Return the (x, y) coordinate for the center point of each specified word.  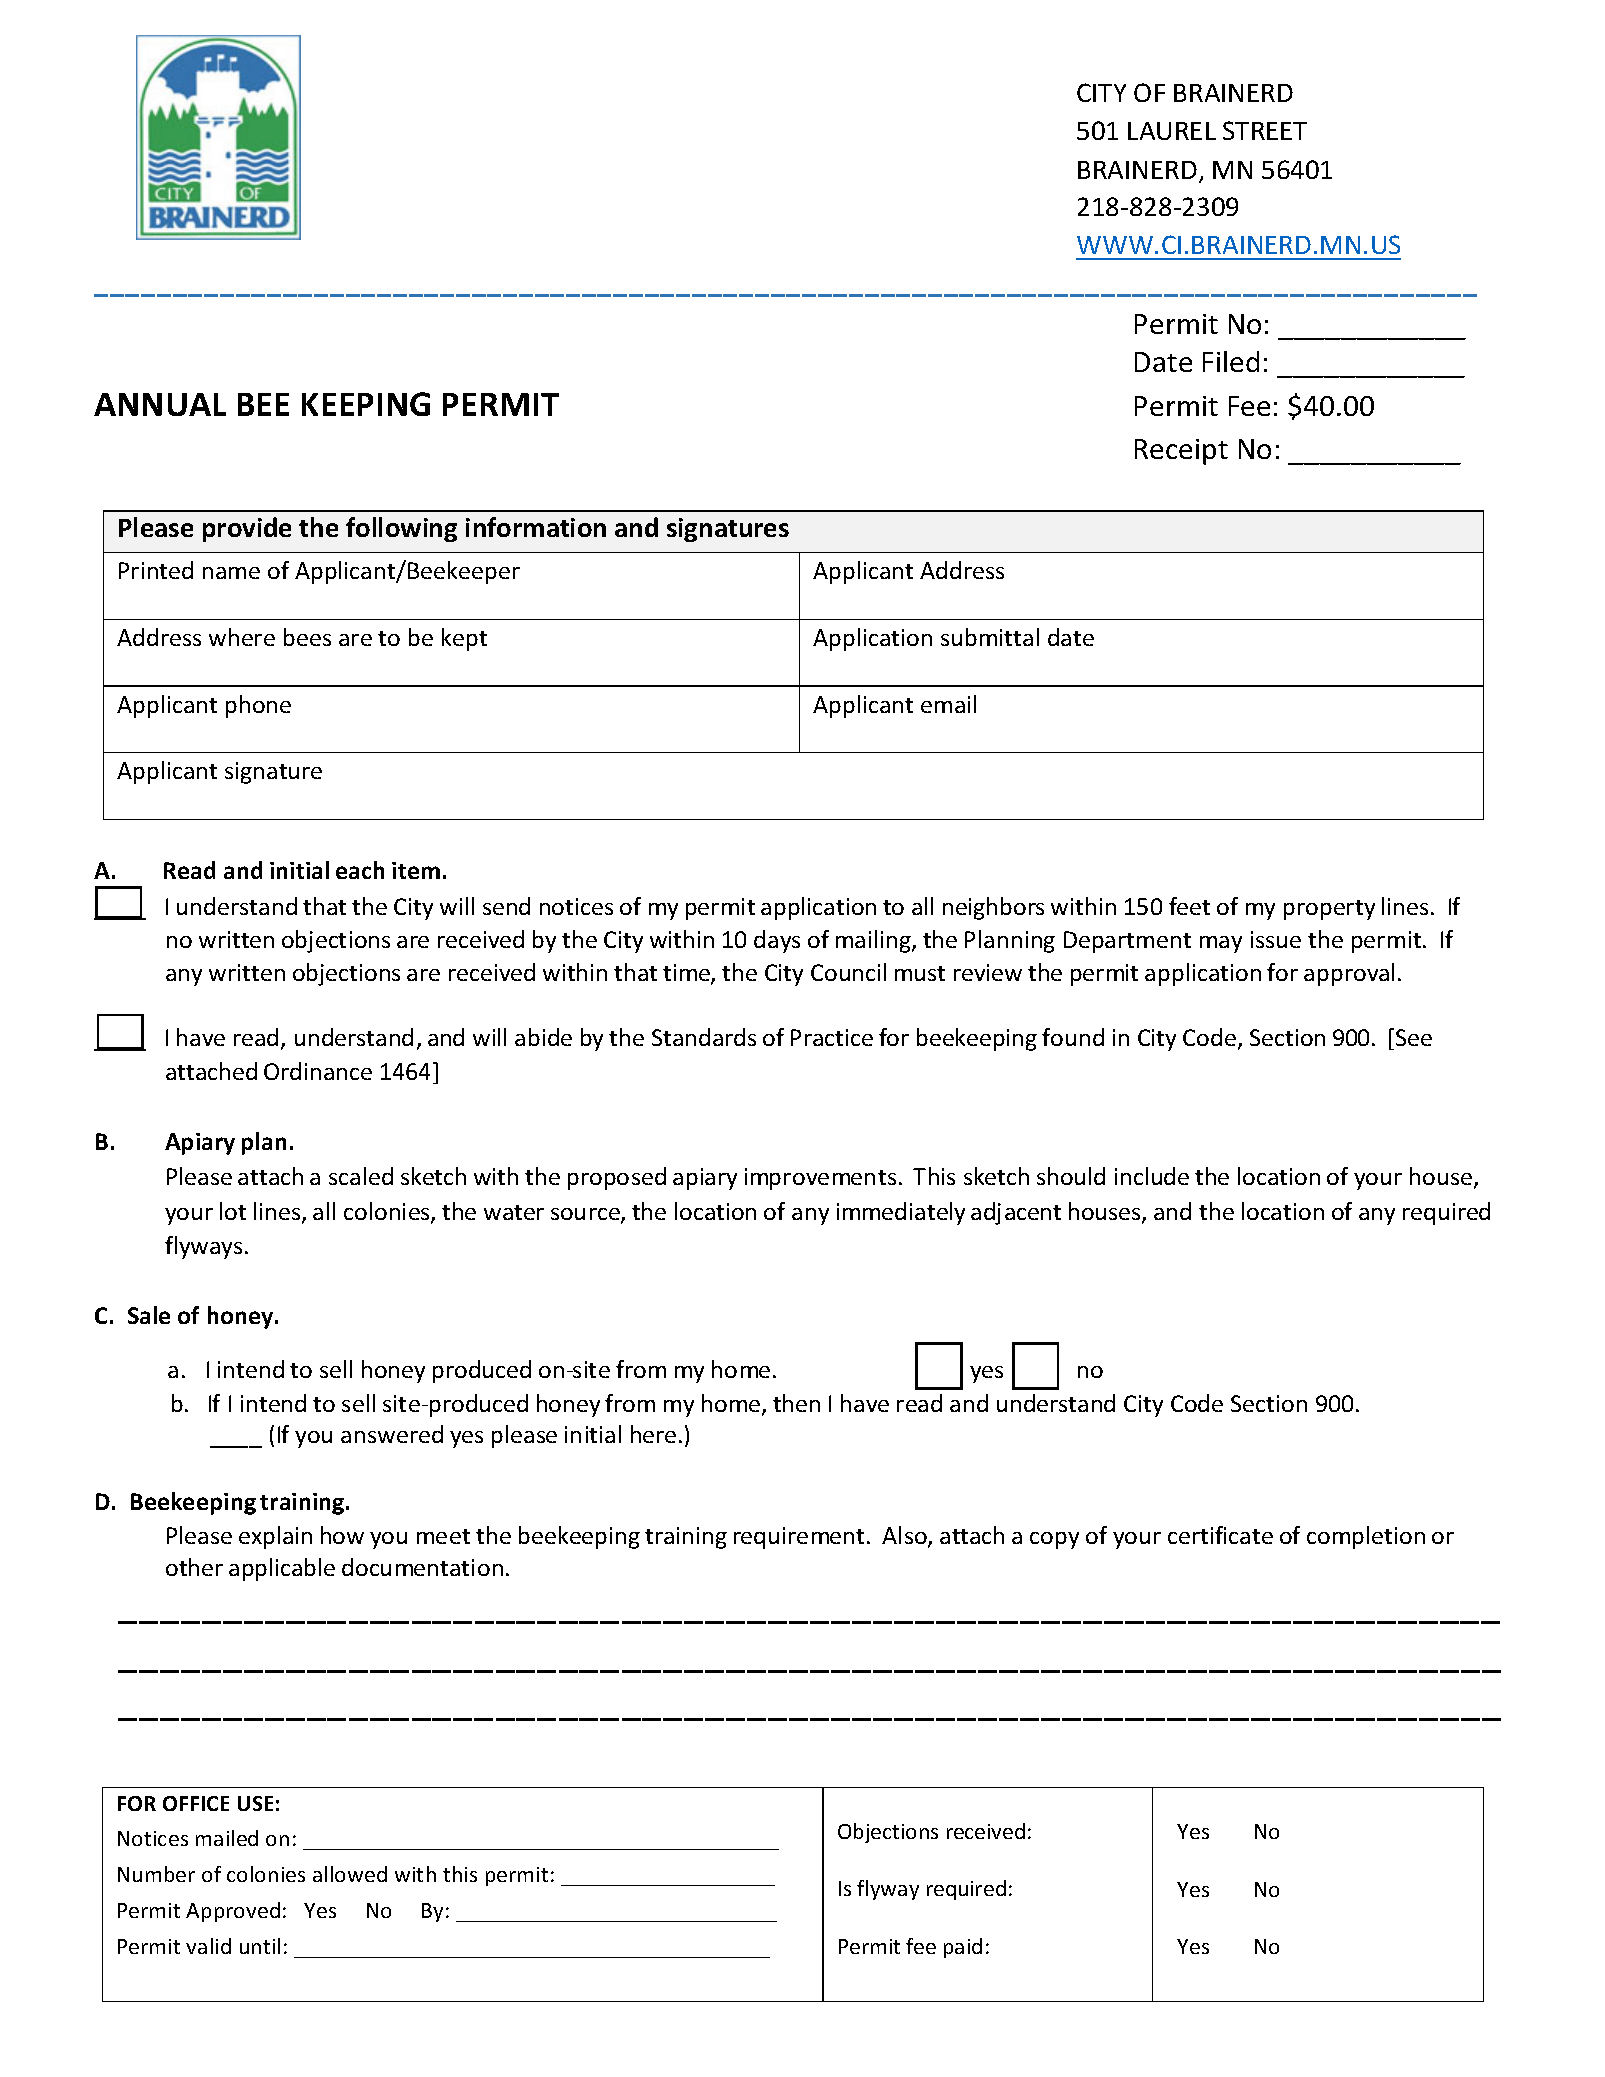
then (796, 1403)
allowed (350, 1874)
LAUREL (1172, 131)
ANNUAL (160, 404)
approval (1349, 974)
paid (963, 1948)
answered (392, 1434)
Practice (832, 1037)
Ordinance (318, 1071)
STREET (1265, 130)
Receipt (1181, 452)
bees (307, 637)
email (948, 704)
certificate (1220, 1535)
